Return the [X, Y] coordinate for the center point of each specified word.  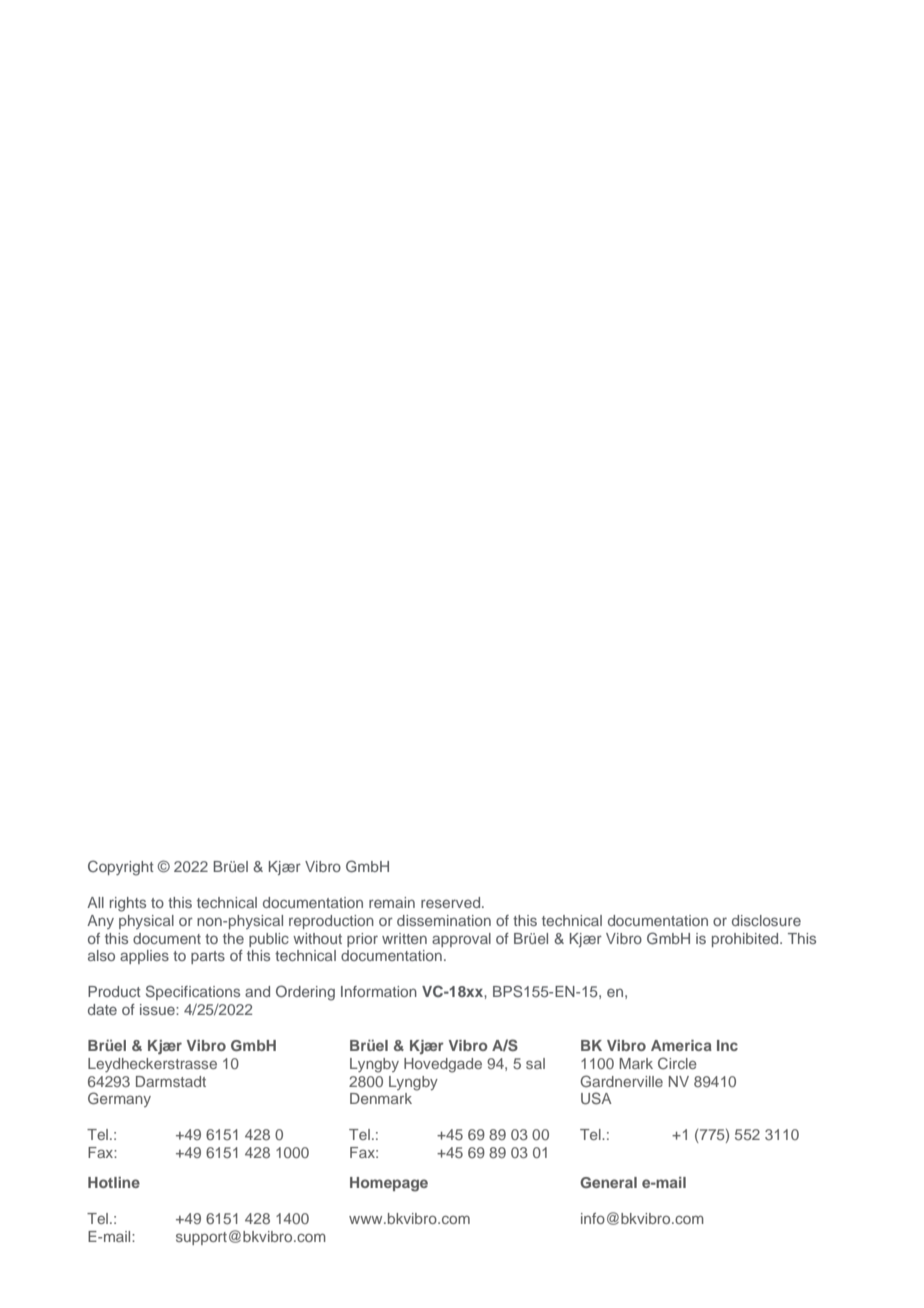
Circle [677, 1063]
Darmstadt [171, 1081]
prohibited [746, 940]
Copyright [121, 868]
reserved [452, 902]
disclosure [766, 920]
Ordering [305, 993]
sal [535, 1063]
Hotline [114, 1182]
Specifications [193, 992]
